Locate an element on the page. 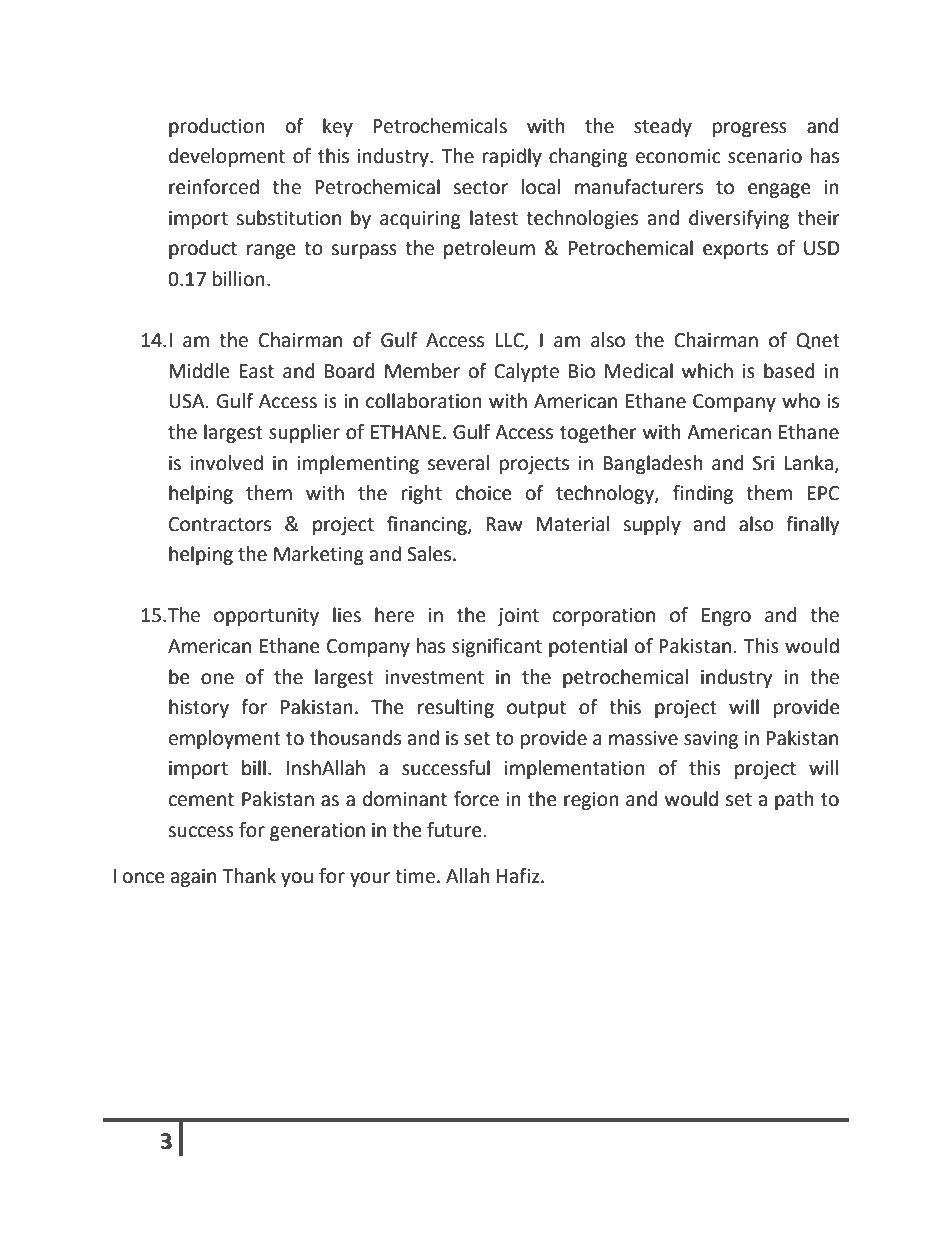 This document has width=952, height=1233. choice is located at coordinates (484, 493).
